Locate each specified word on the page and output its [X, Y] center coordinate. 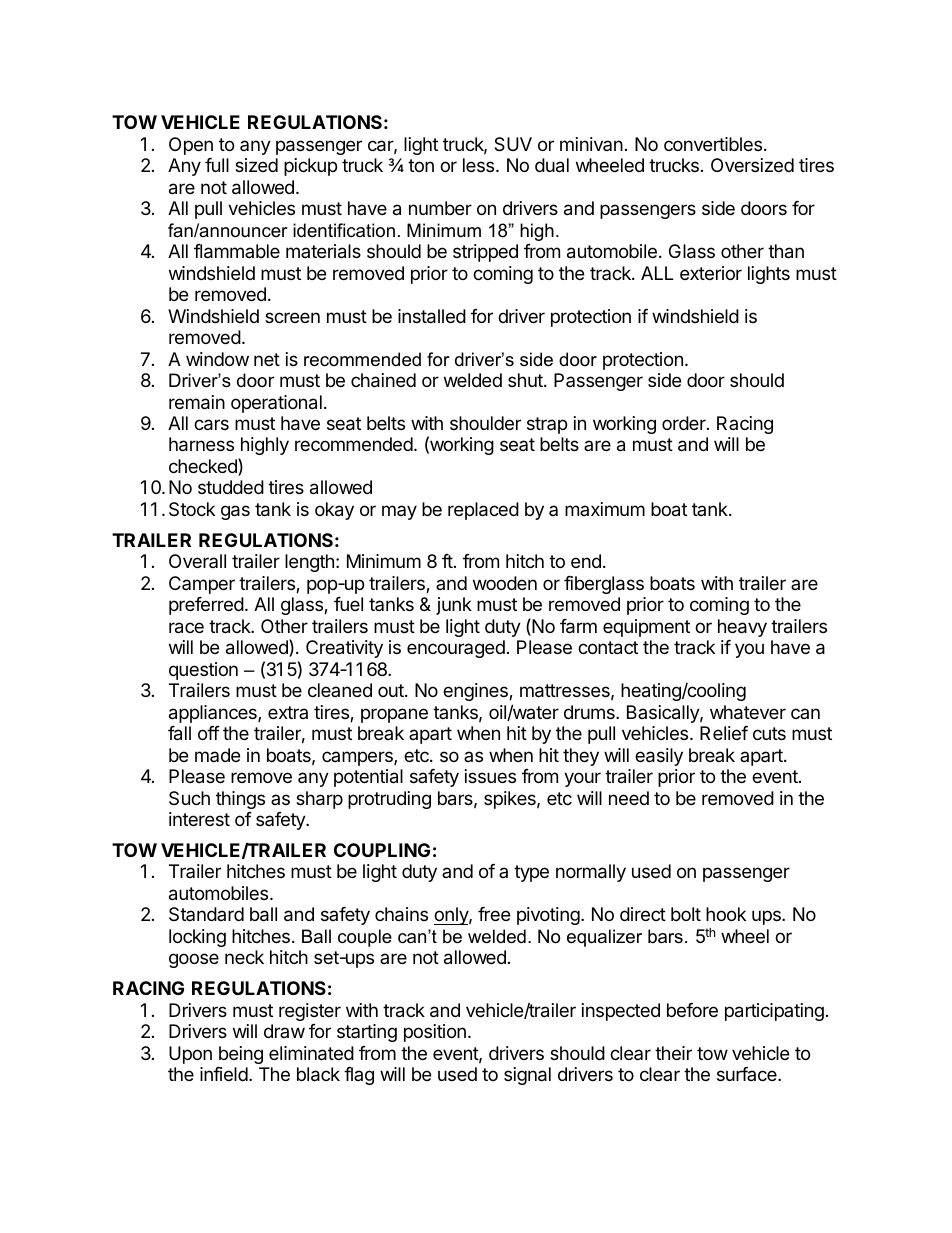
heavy [742, 628]
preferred [206, 606]
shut [526, 380]
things [240, 800]
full [217, 165]
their [673, 1053]
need [629, 798]
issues [490, 776]
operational [276, 404]
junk [454, 606]
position [435, 1033]
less [480, 165]
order [685, 423]
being [241, 1055]
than [786, 251]
